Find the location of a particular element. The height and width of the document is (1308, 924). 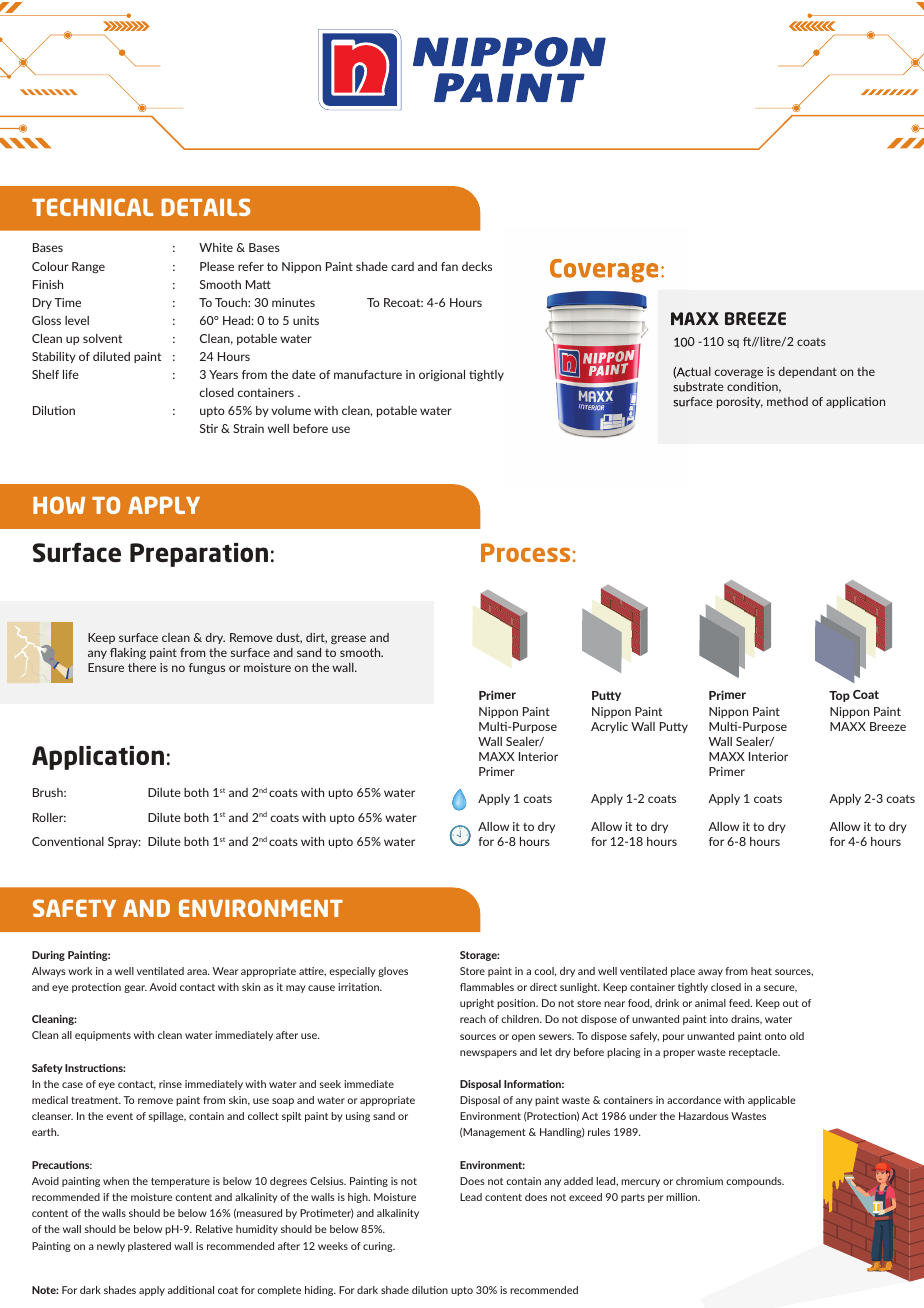

million is located at coordinates (683, 1197).
